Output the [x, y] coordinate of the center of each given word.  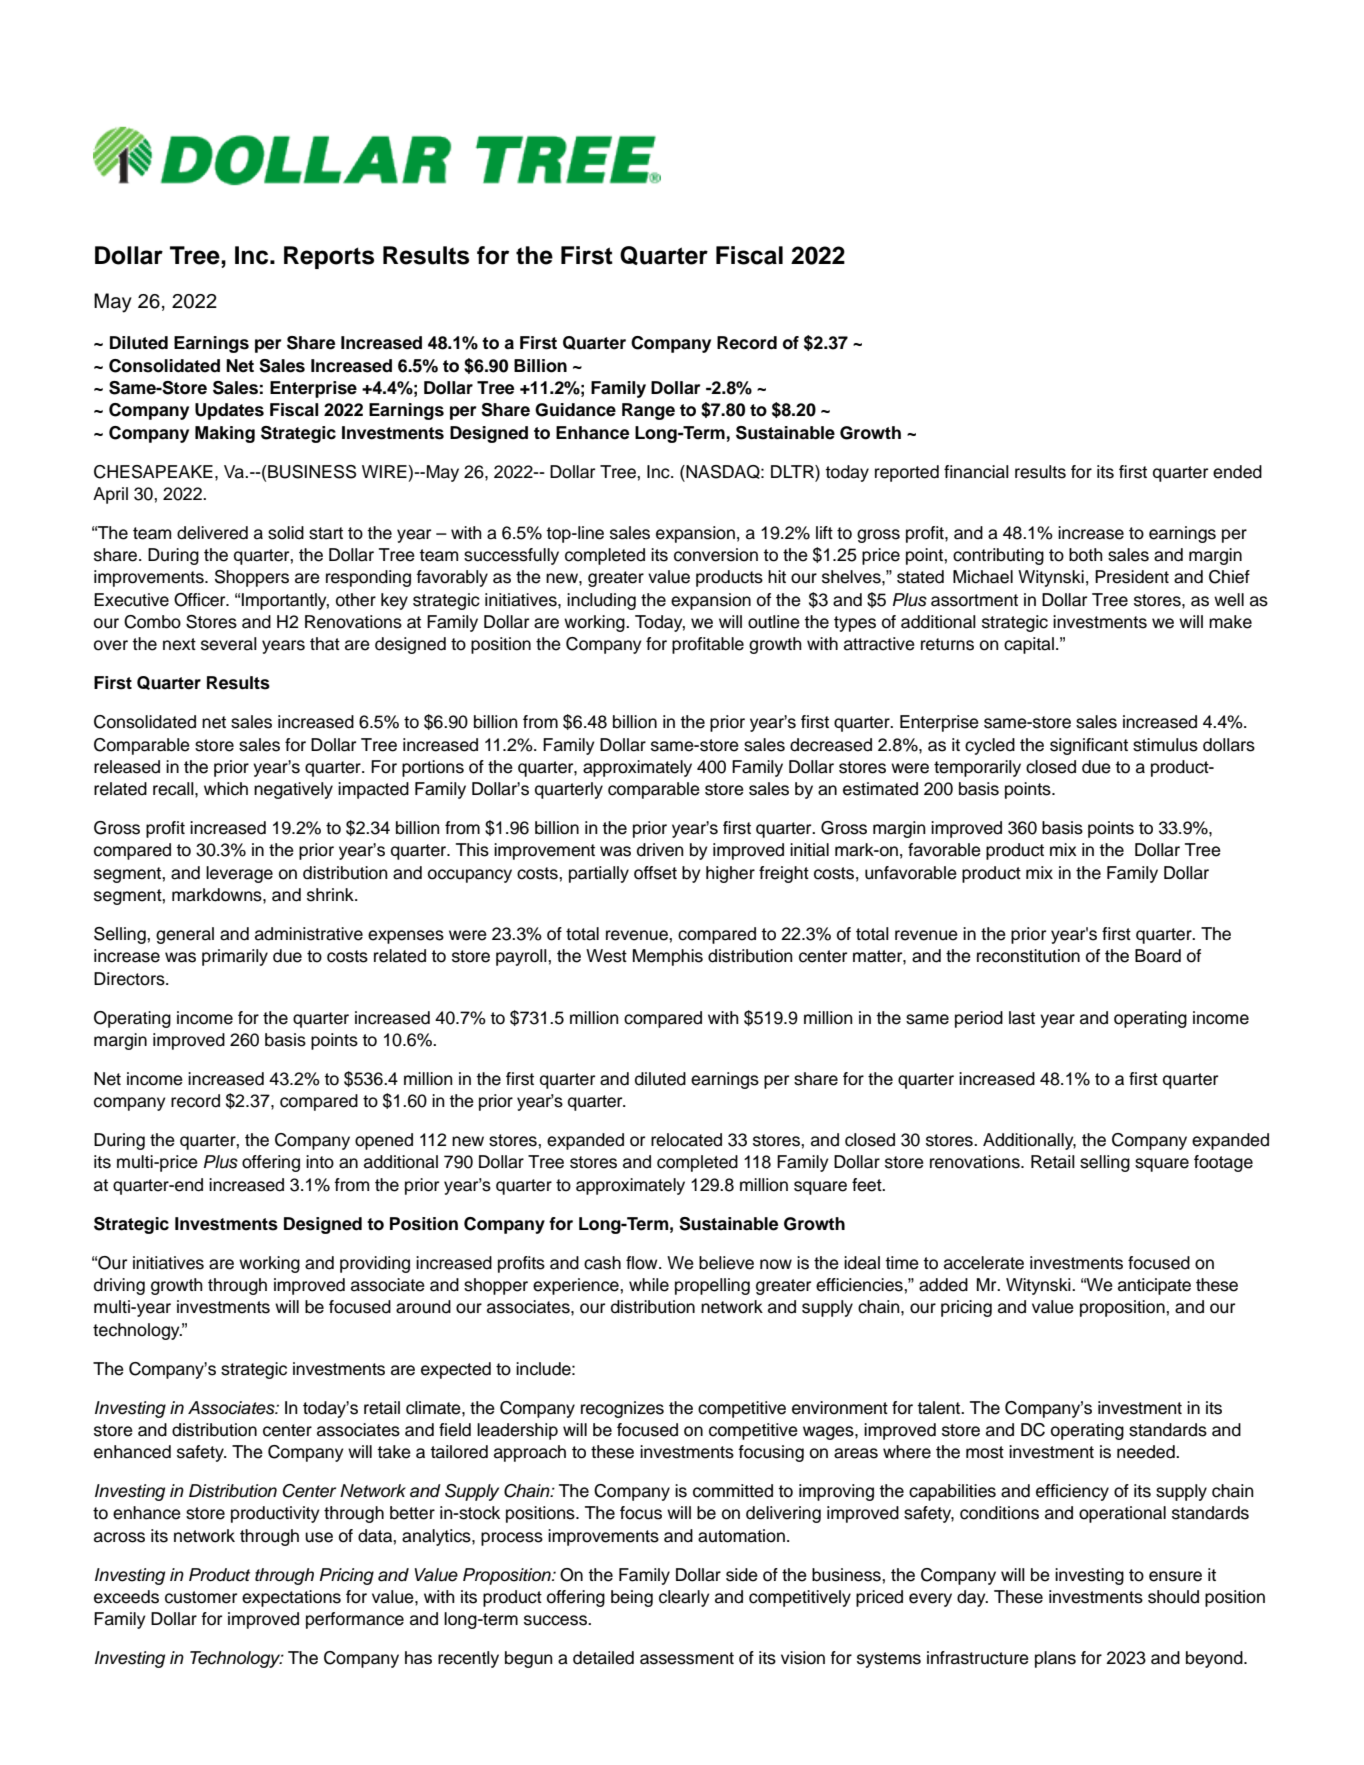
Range [648, 411]
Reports [329, 257]
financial [976, 472]
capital [1029, 645]
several [229, 644]
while [649, 1285]
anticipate [1154, 1286]
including [601, 601]
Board [1158, 956]
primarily [235, 957]
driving [119, 1286]
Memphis [668, 957]
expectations [291, 1598]
